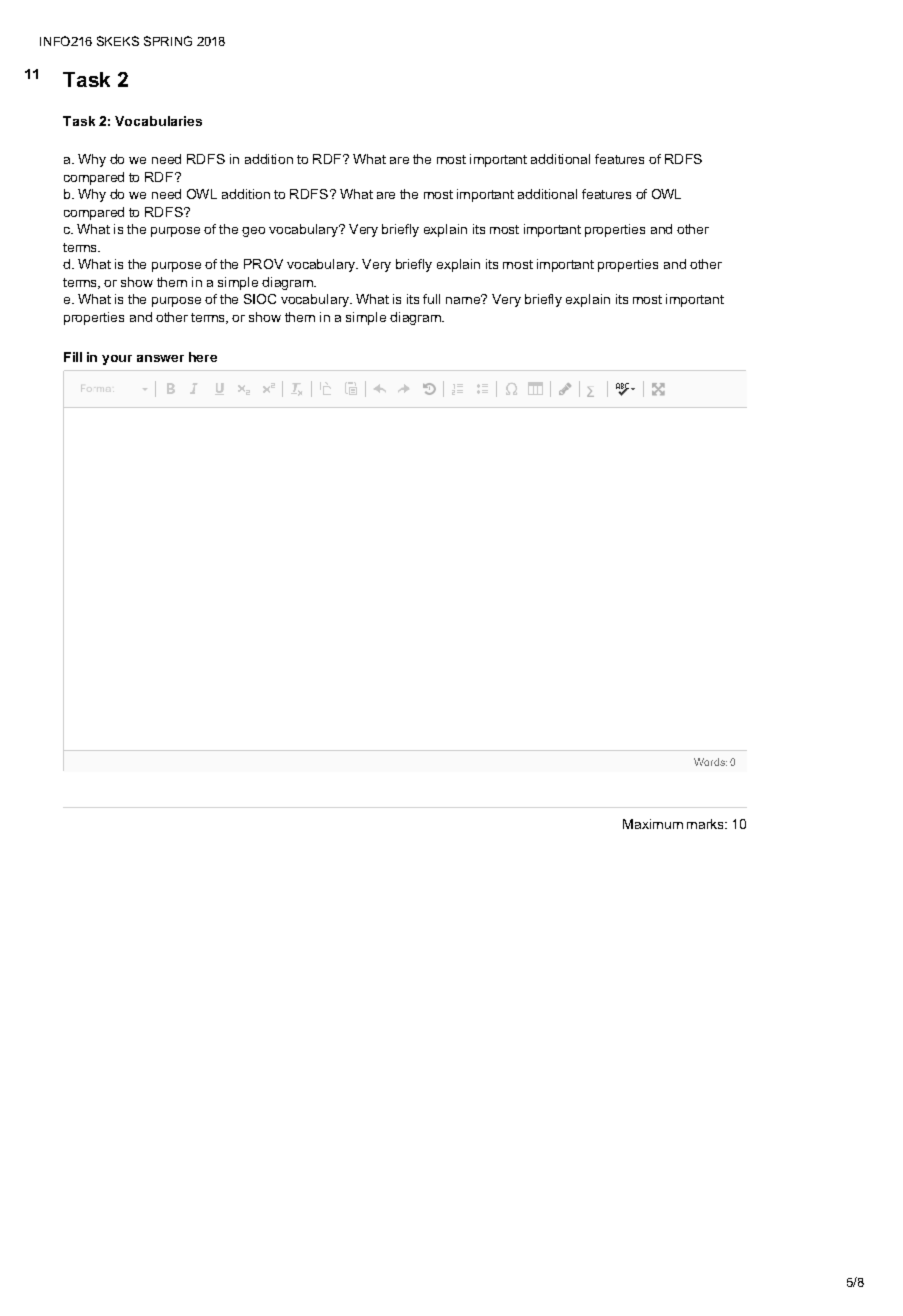 This image has width=903, height=1316. I want to click on here, so click(203, 357).
